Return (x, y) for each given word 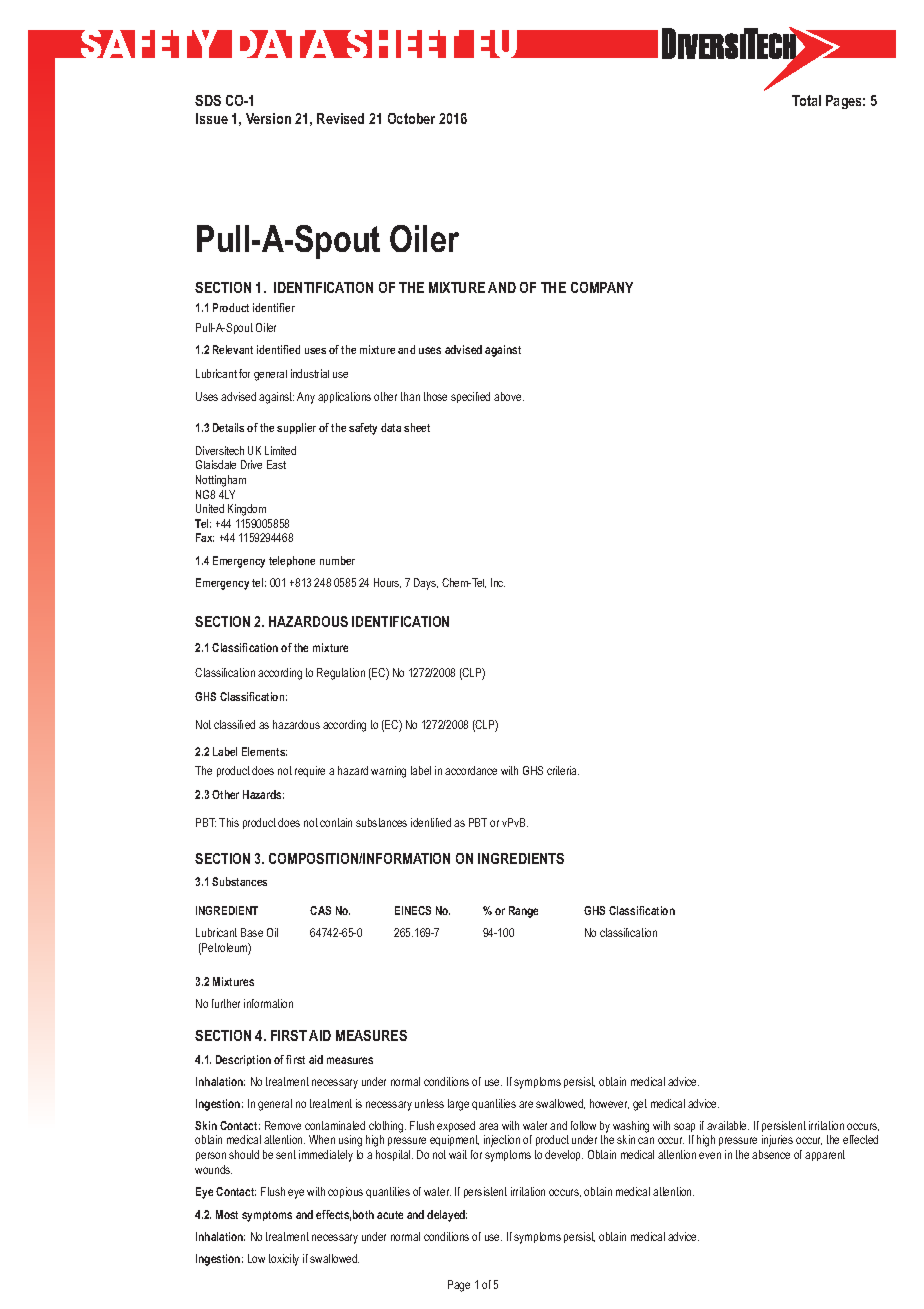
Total (806, 100)
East (276, 464)
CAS (320, 910)
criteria (563, 770)
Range (523, 912)
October (411, 118)
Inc (498, 582)
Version (268, 118)
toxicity (284, 1260)
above (509, 396)
